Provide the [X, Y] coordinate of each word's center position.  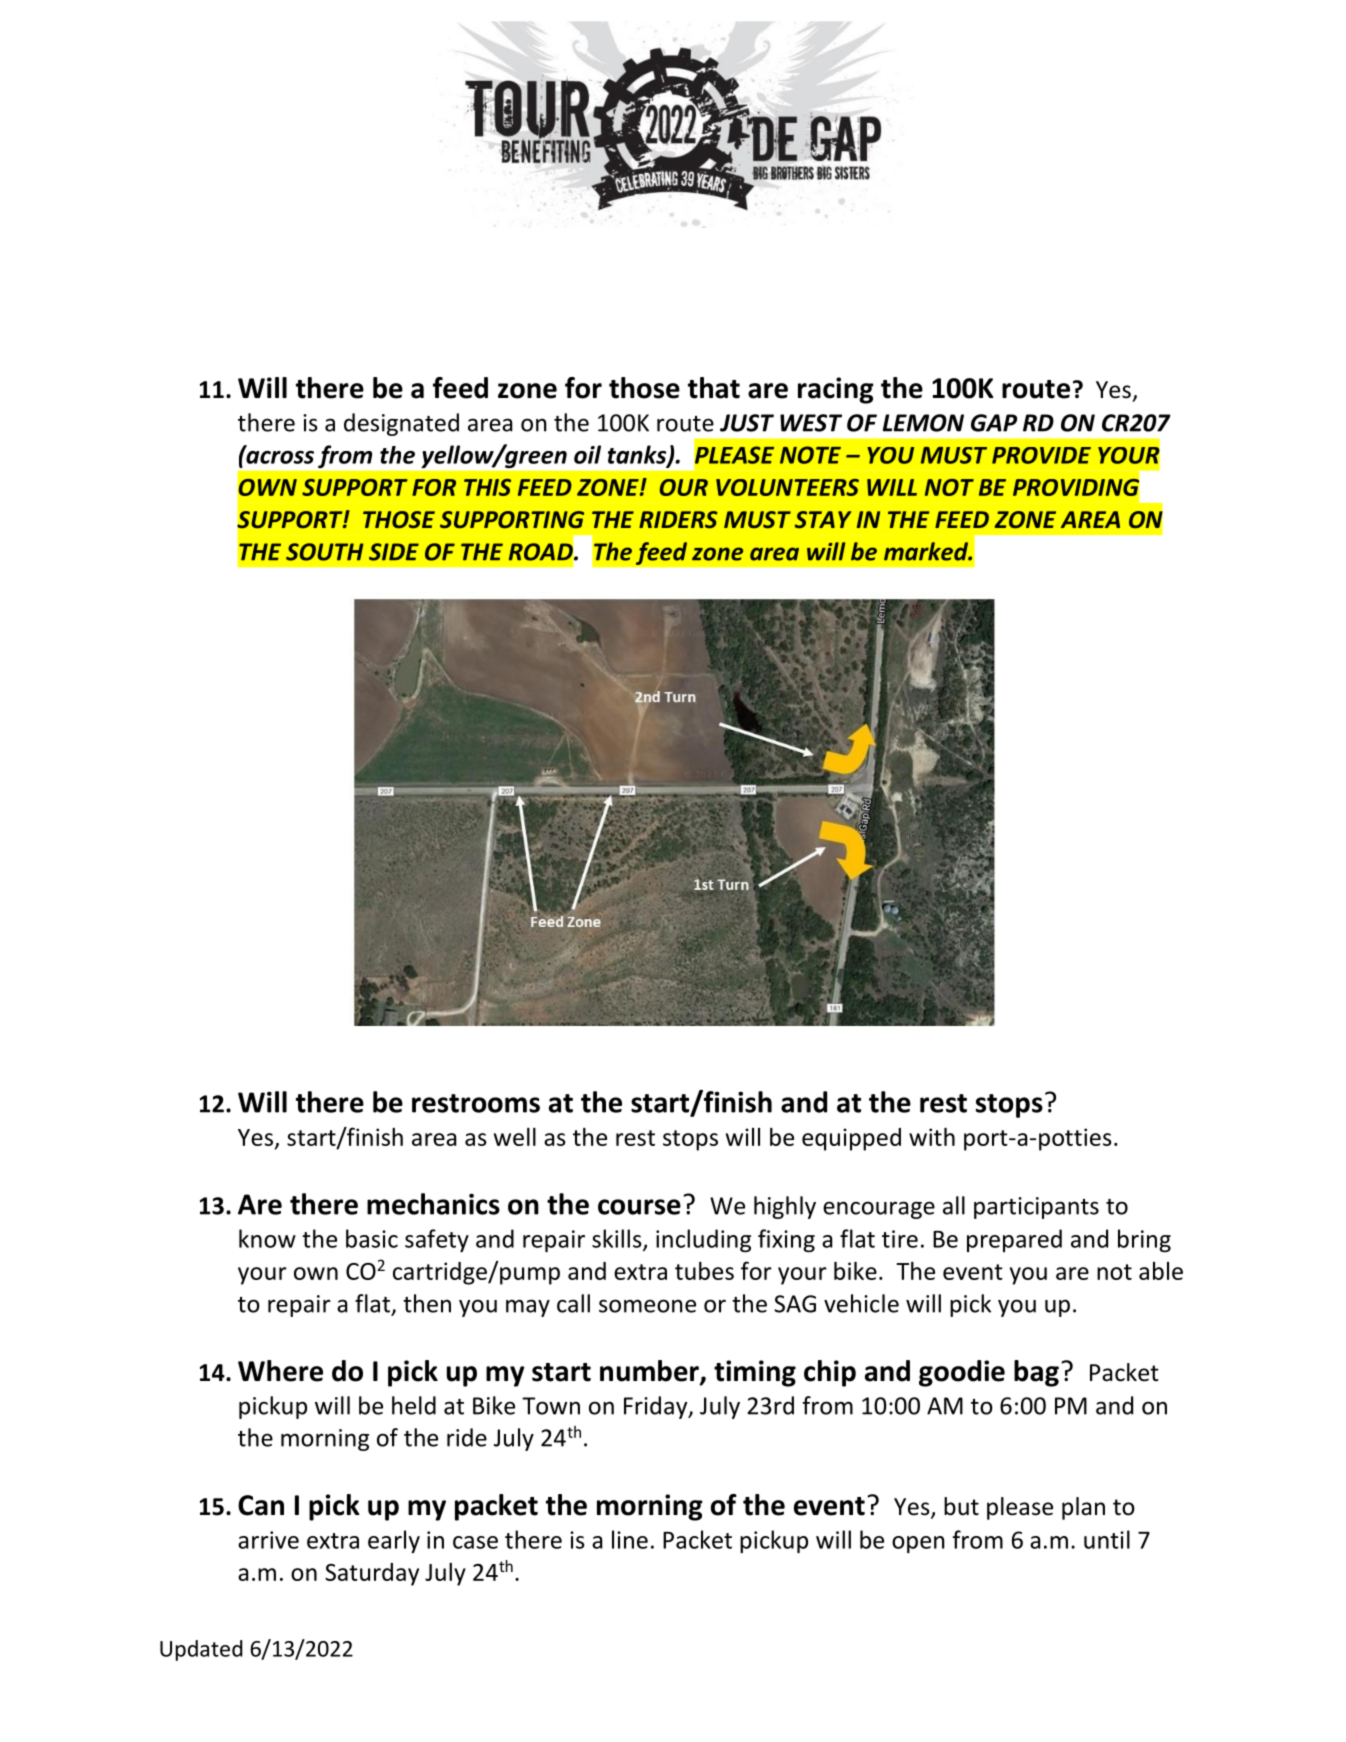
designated [401, 424]
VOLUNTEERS [787, 487]
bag [1036, 1373]
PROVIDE [1041, 455]
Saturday [372, 1574]
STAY [823, 519]
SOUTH [324, 552]
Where [280, 1371]
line [630, 1539]
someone [647, 1306]
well [515, 1137]
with [932, 1137]
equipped [851, 1139]
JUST [747, 423]
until [1107, 1539]
